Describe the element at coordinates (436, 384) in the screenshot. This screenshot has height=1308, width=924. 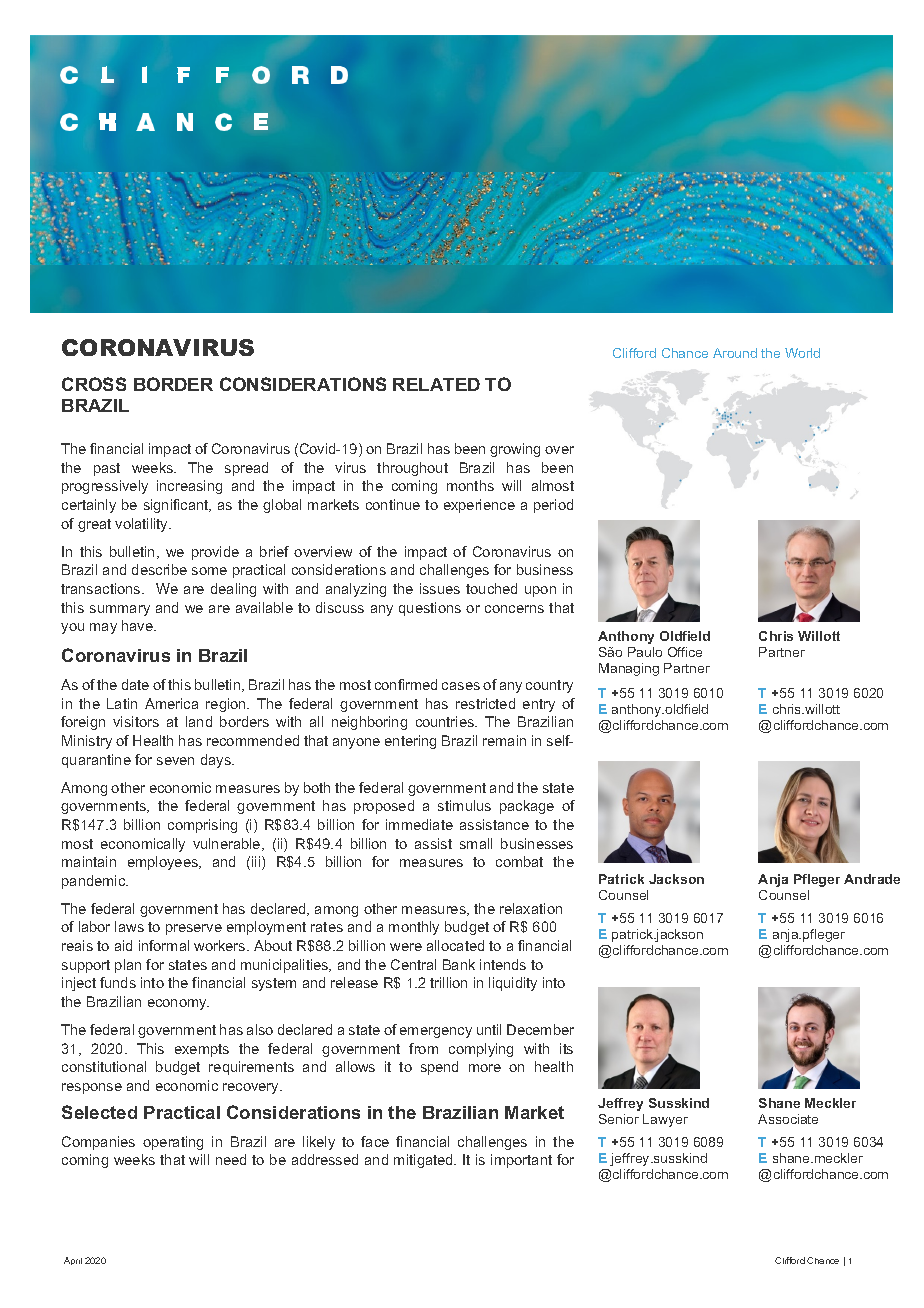
I see `RELATED` at that location.
